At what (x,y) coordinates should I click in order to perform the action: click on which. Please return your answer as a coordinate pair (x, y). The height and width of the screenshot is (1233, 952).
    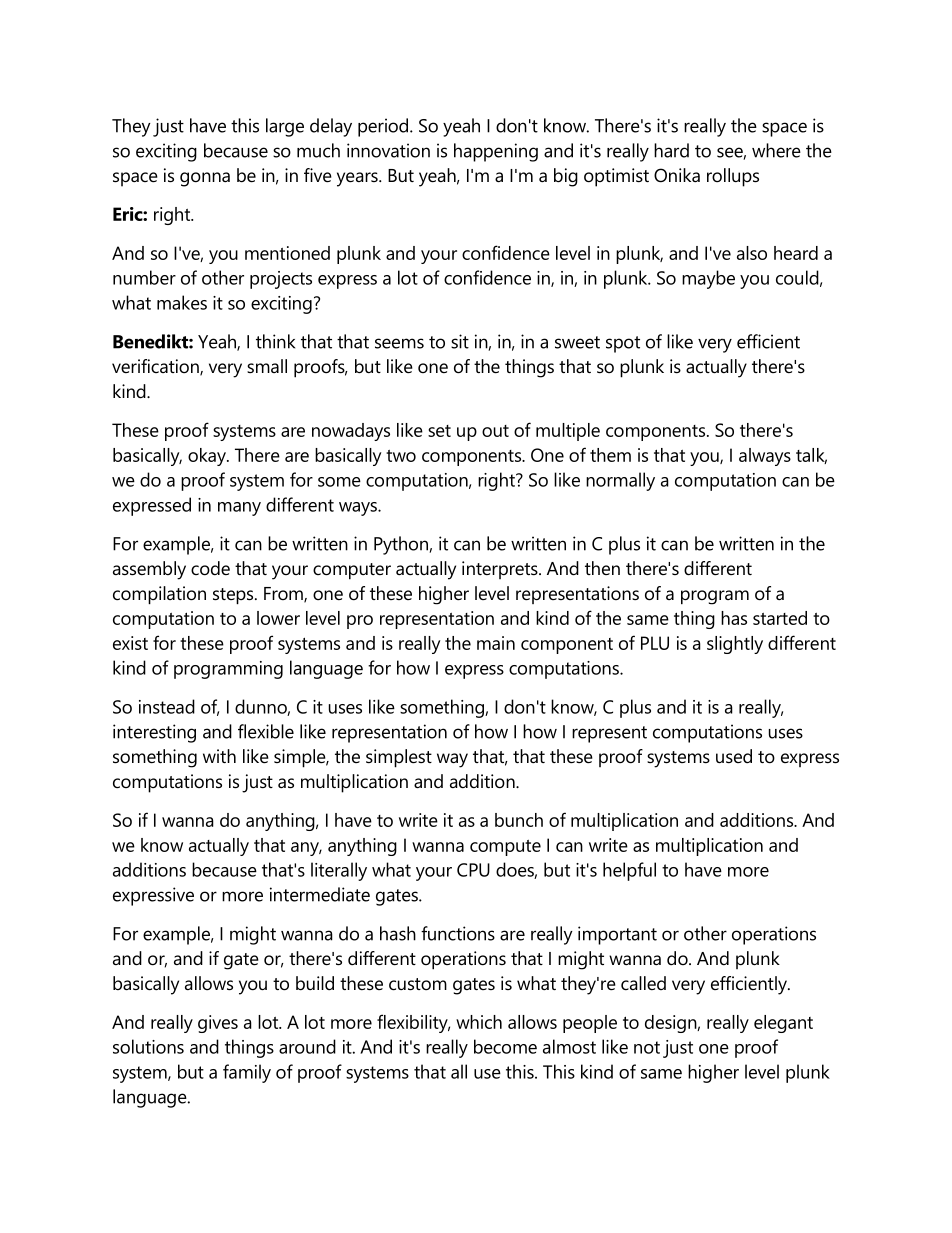
    Looking at the image, I should click on (479, 1022).
